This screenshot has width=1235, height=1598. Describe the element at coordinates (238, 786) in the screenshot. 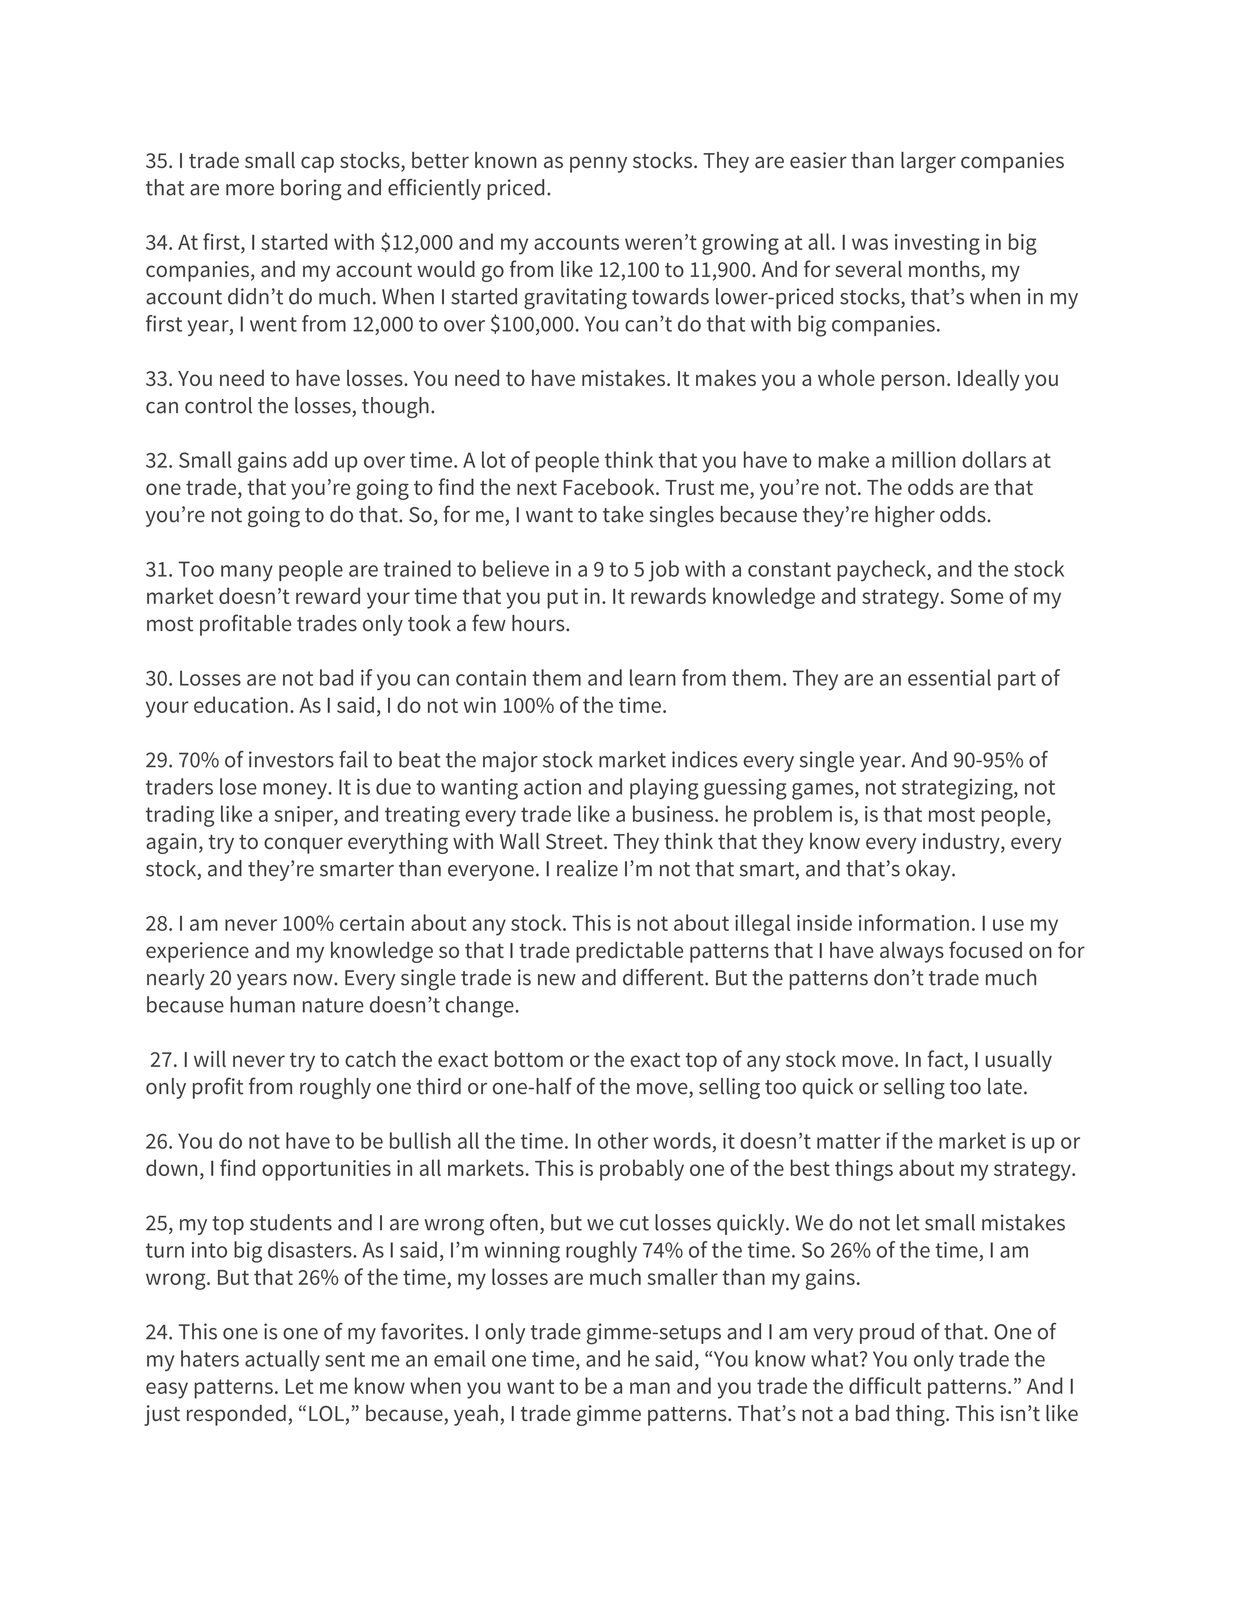

I see `lose` at that location.
